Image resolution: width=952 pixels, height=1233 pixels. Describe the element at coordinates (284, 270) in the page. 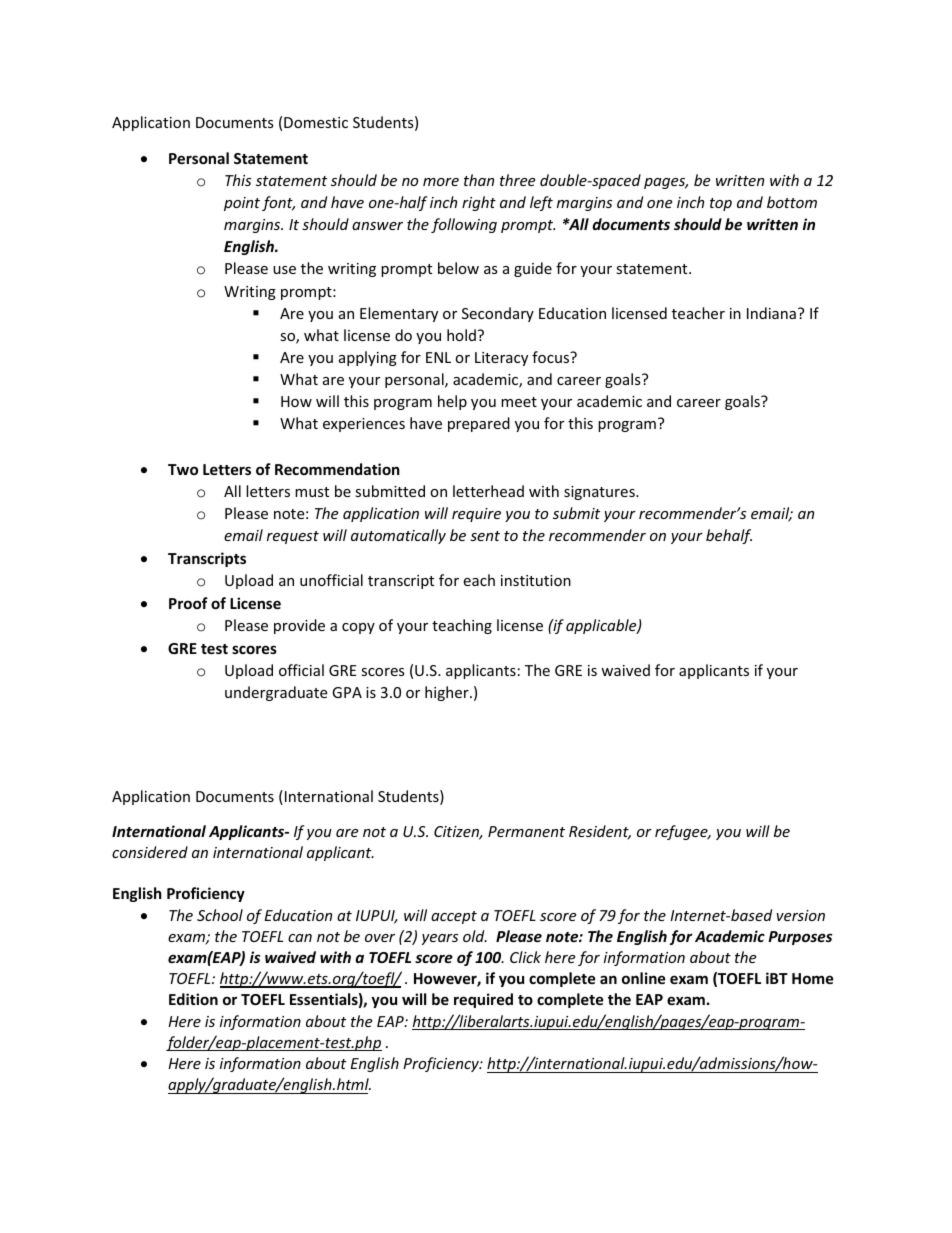

I see `use` at that location.
